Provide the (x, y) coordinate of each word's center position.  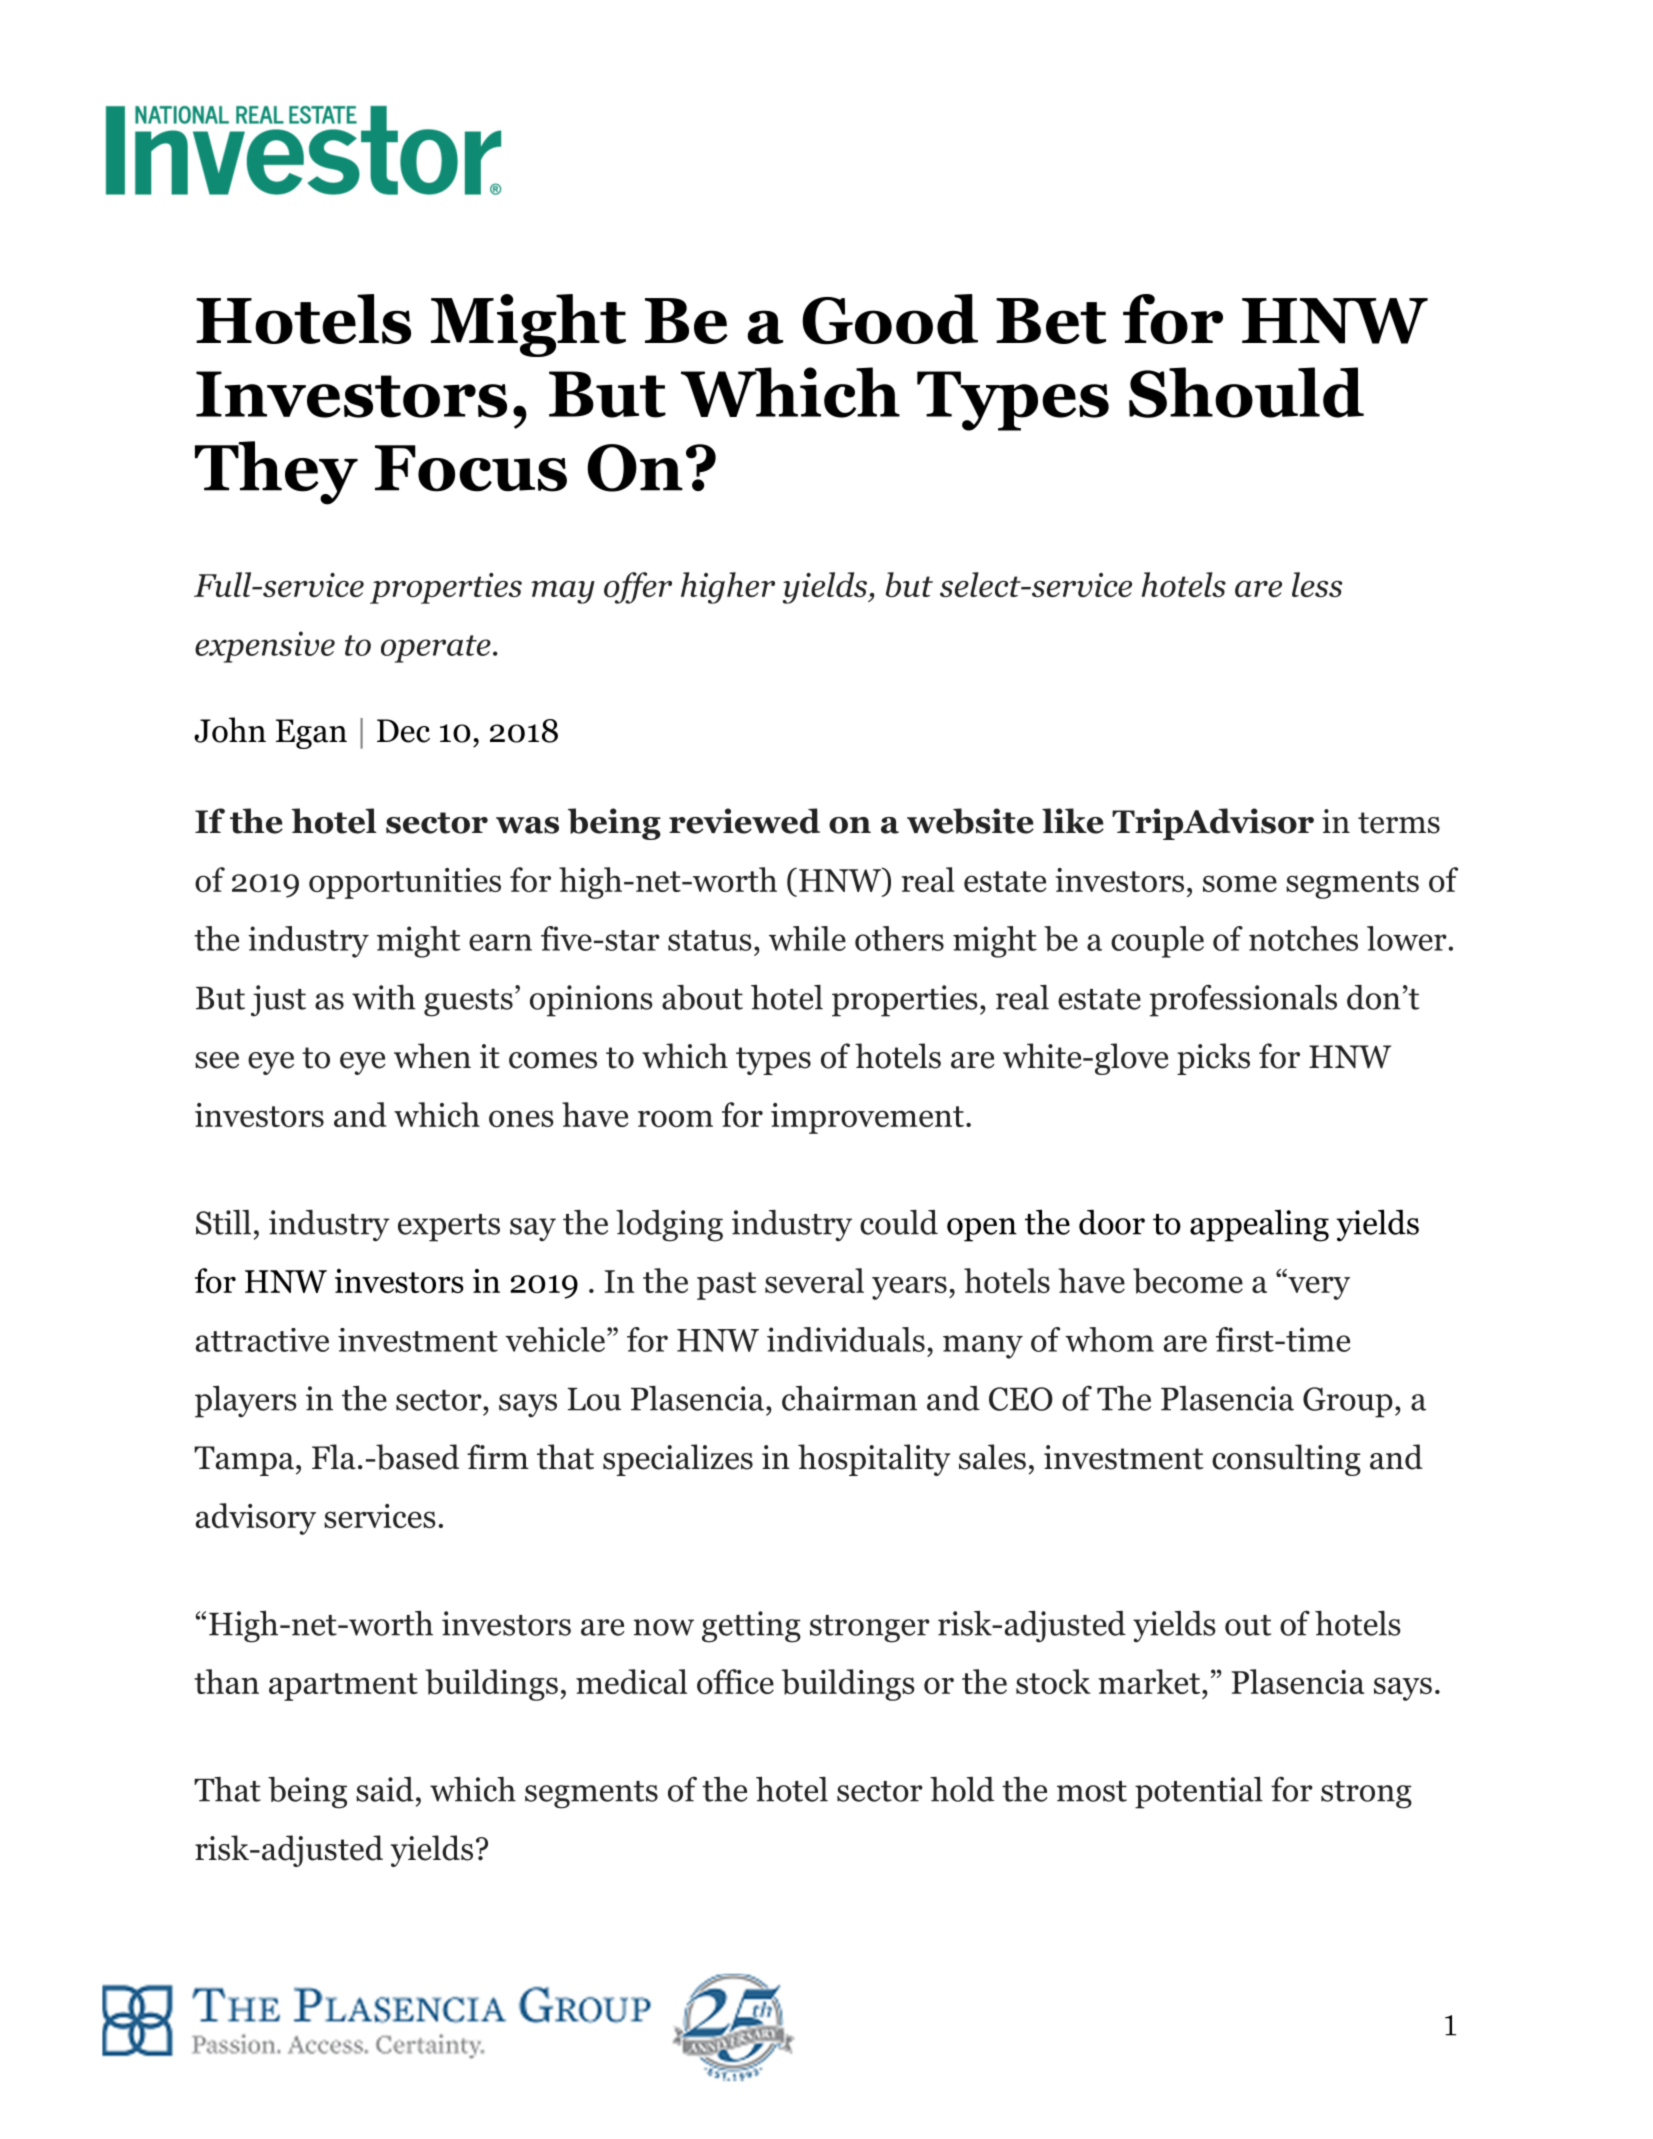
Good (890, 319)
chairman (849, 1398)
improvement (867, 1118)
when (432, 1056)
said (385, 1789)
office (735, 1681)
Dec (403, 731)
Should (1246, 392)
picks (1213, 1059)
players (246, 1402)
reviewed (744, 821)
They (276, 473)
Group (1348, 1402)
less (1317, 584)
